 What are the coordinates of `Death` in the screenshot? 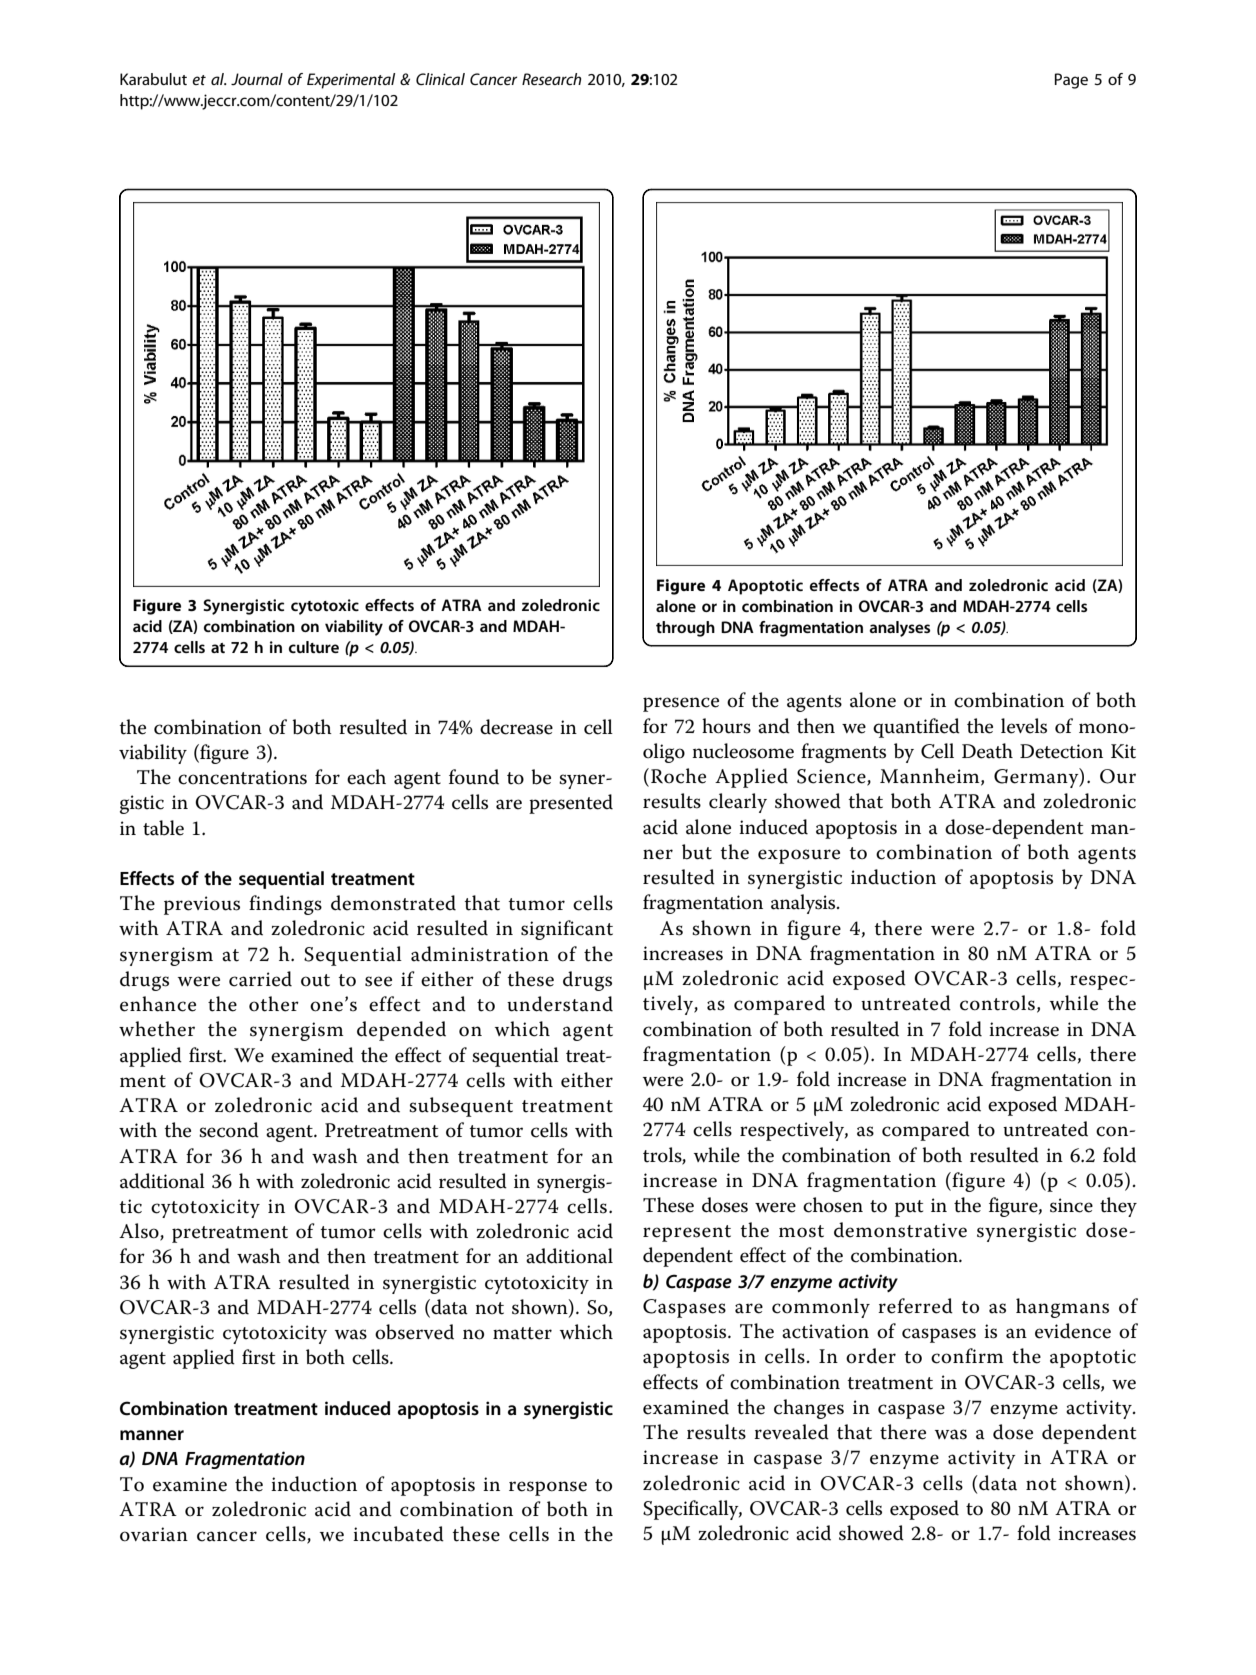 It's located at (987, 751).
